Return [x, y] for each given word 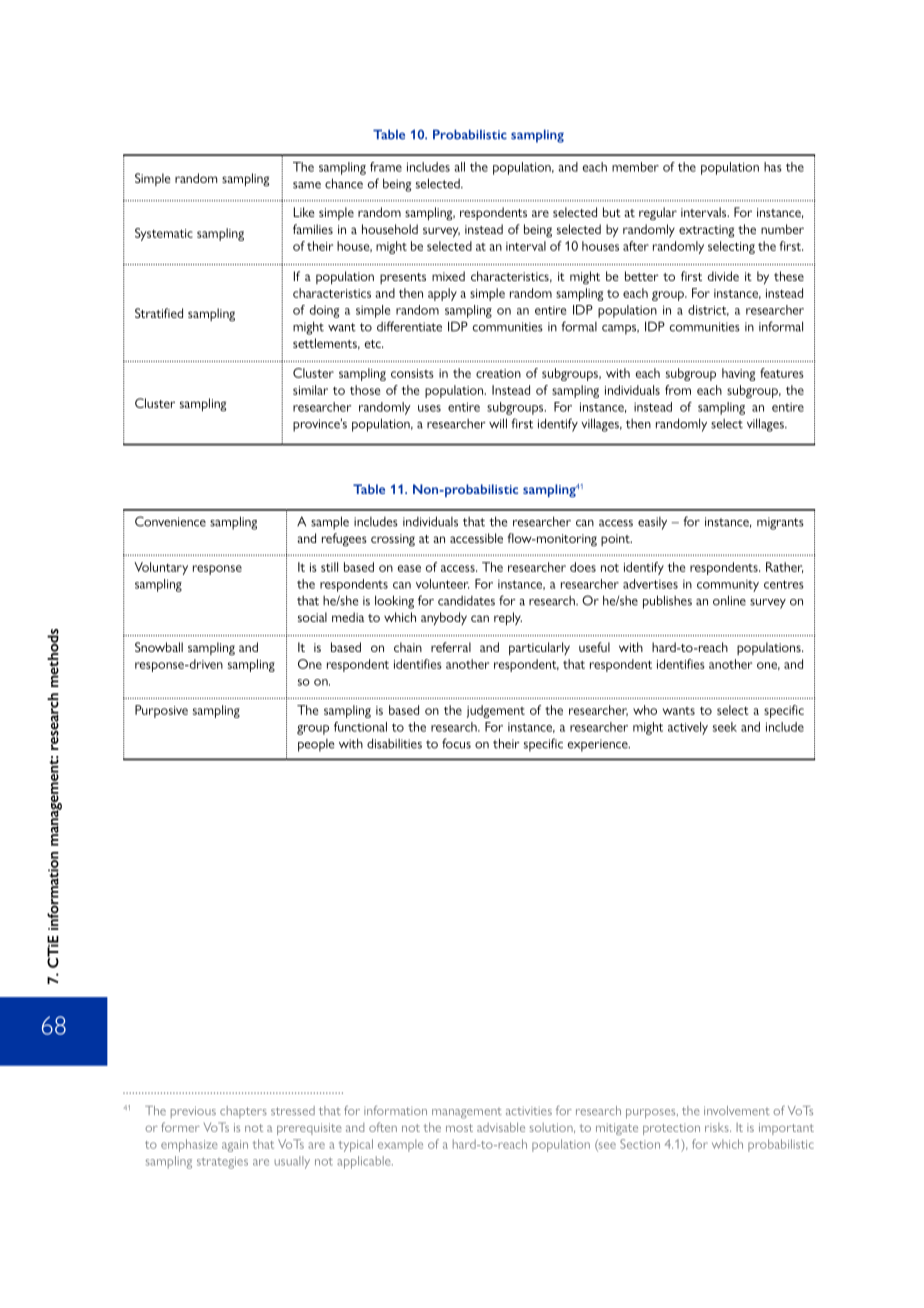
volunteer [442, 584]
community [728, 586]
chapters [243, 1112]
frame [386, 167]
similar [310, 390]
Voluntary [161, 568]
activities [529, 1111]
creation [498, 373]
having [738, 374]
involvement [737, 1110]
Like [304, 212]
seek [725, 727]
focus [456, 743]
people [316, 745]
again [235, 1146]
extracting [706, 231]
